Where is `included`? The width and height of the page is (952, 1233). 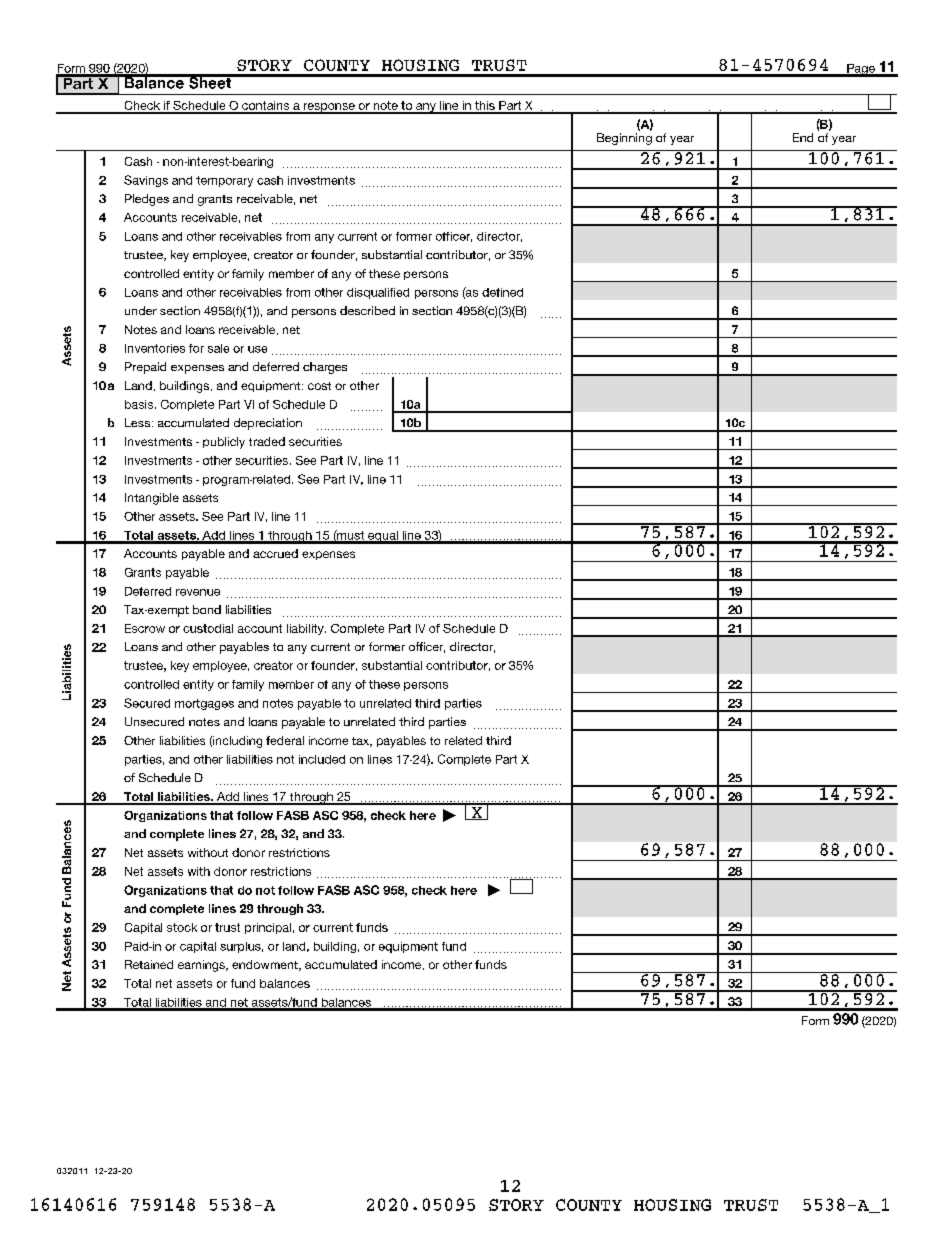
included is located at coordinates (322, 759).
